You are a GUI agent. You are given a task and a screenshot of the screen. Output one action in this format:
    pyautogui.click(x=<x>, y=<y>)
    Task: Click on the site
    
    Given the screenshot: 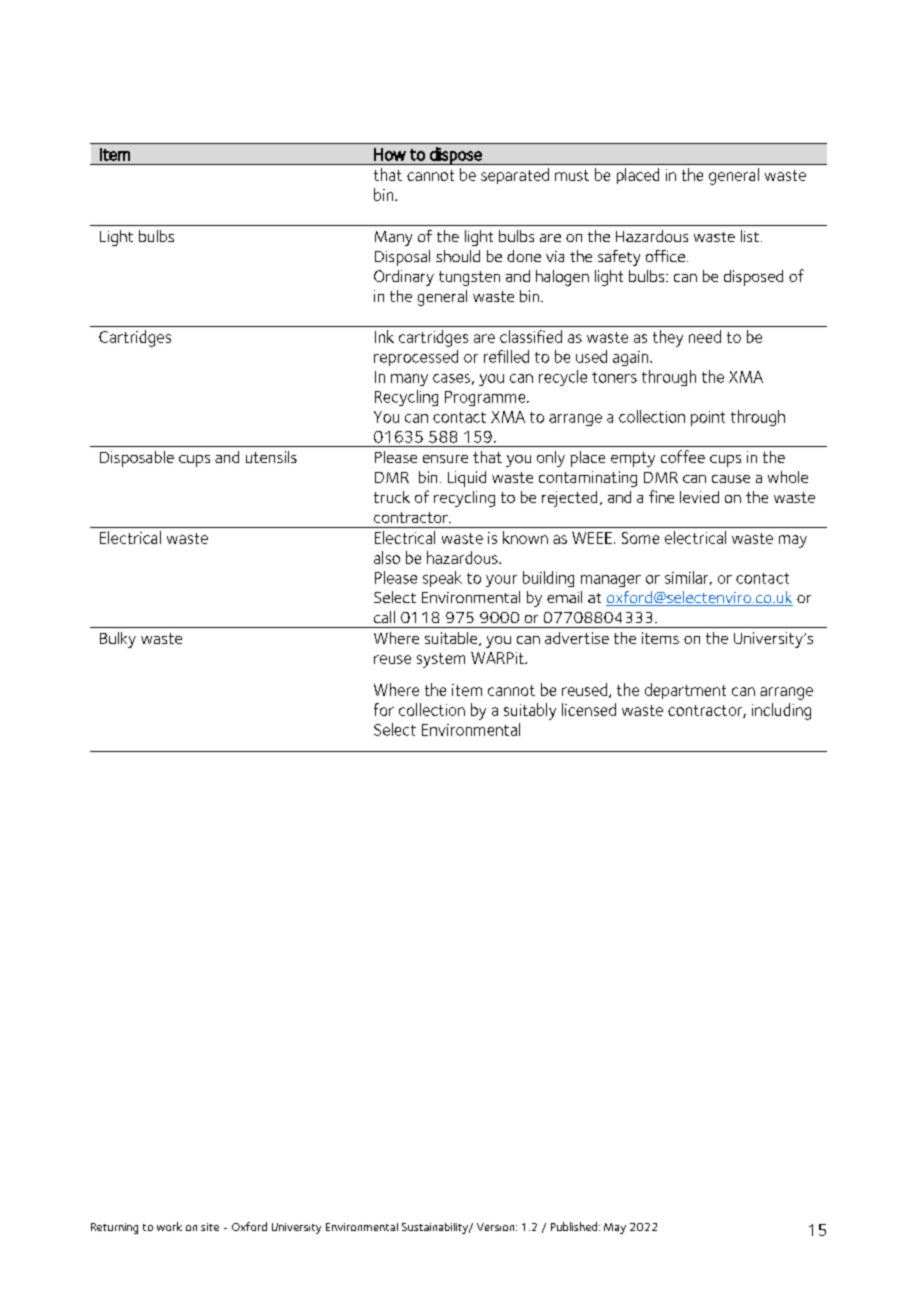 What is the action you would take?
    pyautogui.click(x=210, y=1227)
